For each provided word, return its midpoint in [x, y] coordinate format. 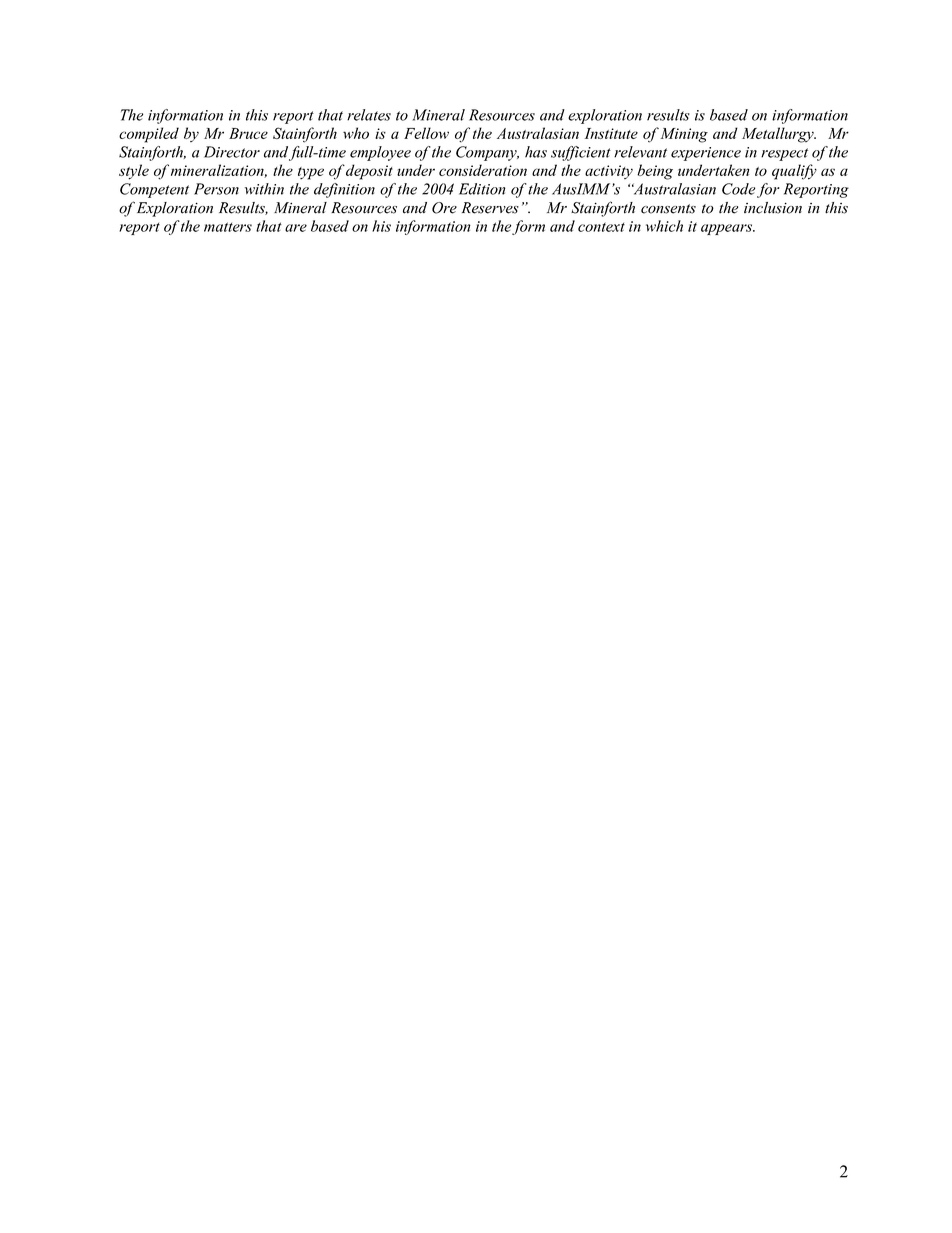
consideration [483, 170]
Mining [684, 135]
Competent [154, 190]
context [601, 227]
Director [232, 152]
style [134, 172]
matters [228, 227]
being [655, 172]
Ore [444, 208]
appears [728, 229]
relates [369, 115]
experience [706, 154]
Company [487, 153]
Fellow [426, 133]
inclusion [773, 208]
